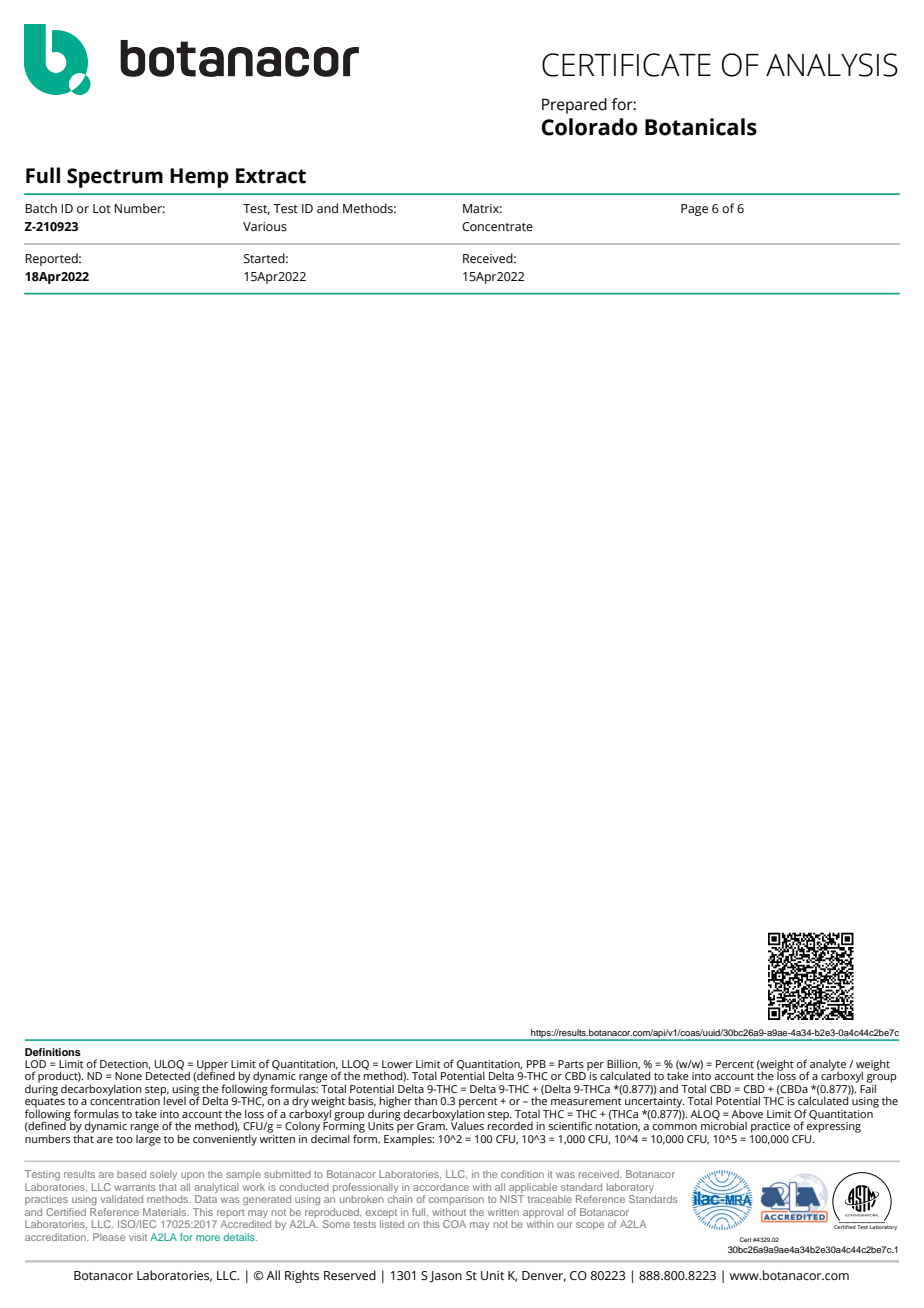  Describe the element at coordinates (747, 1114) in the screenshot. I see `Above` at that location.
